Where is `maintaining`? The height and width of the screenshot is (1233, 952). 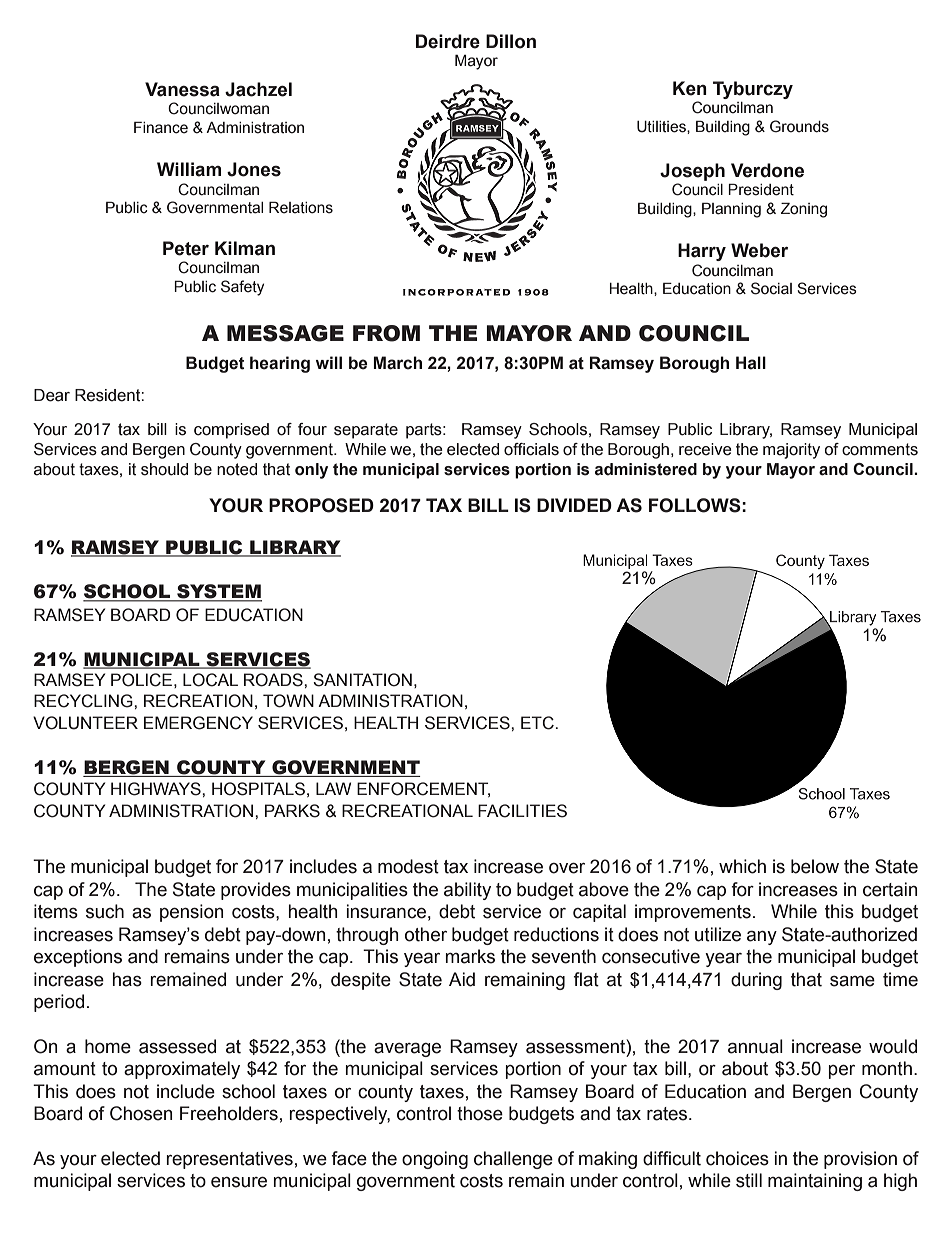 maintaining is located at coordinates (815, 1182).
